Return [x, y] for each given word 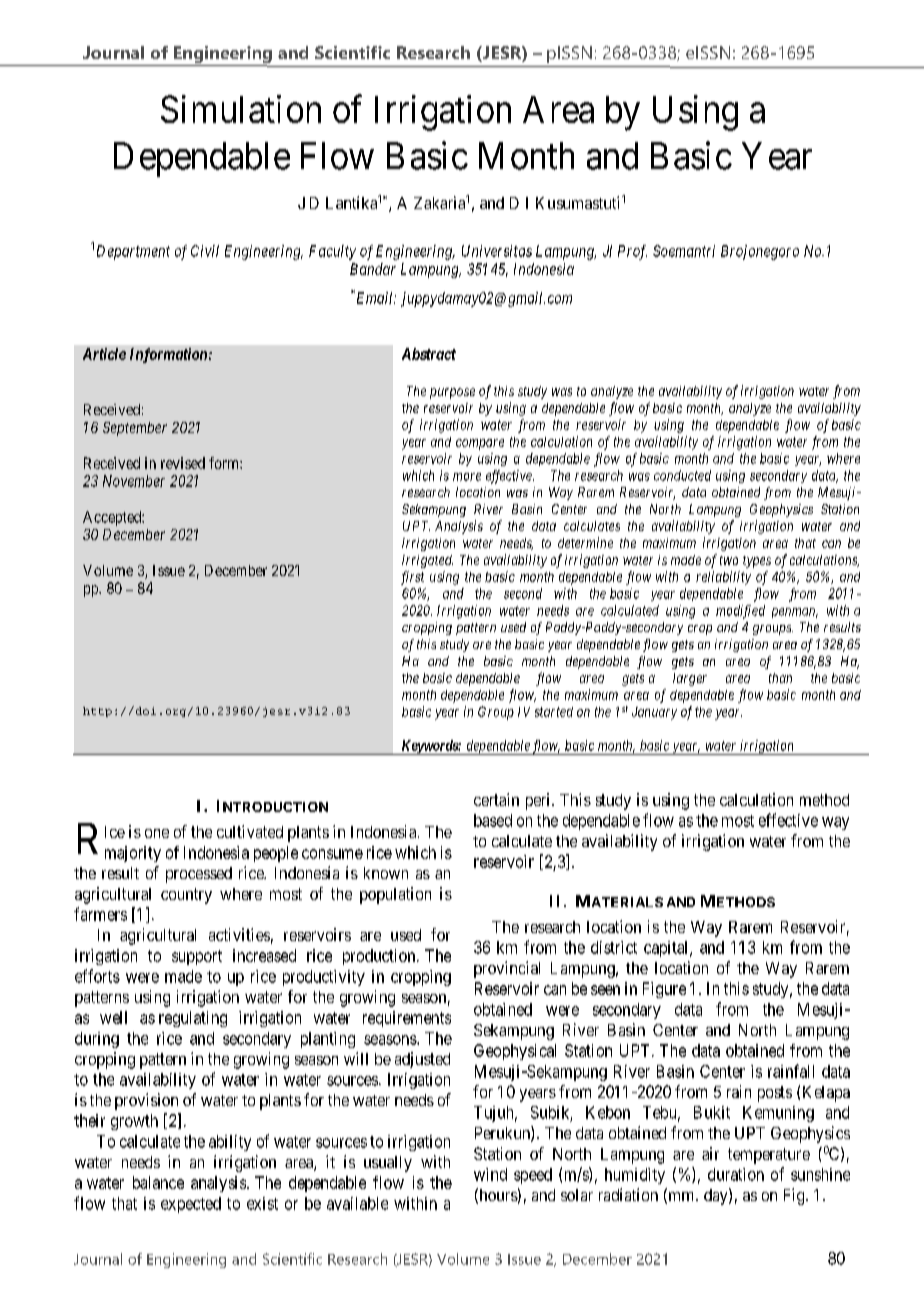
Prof [632, 252]
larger [690, 679]
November [134, 481]
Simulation [241, 109]
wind [490, 1174]
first [412, 578]
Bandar [373, 269]
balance [158, 1182]
